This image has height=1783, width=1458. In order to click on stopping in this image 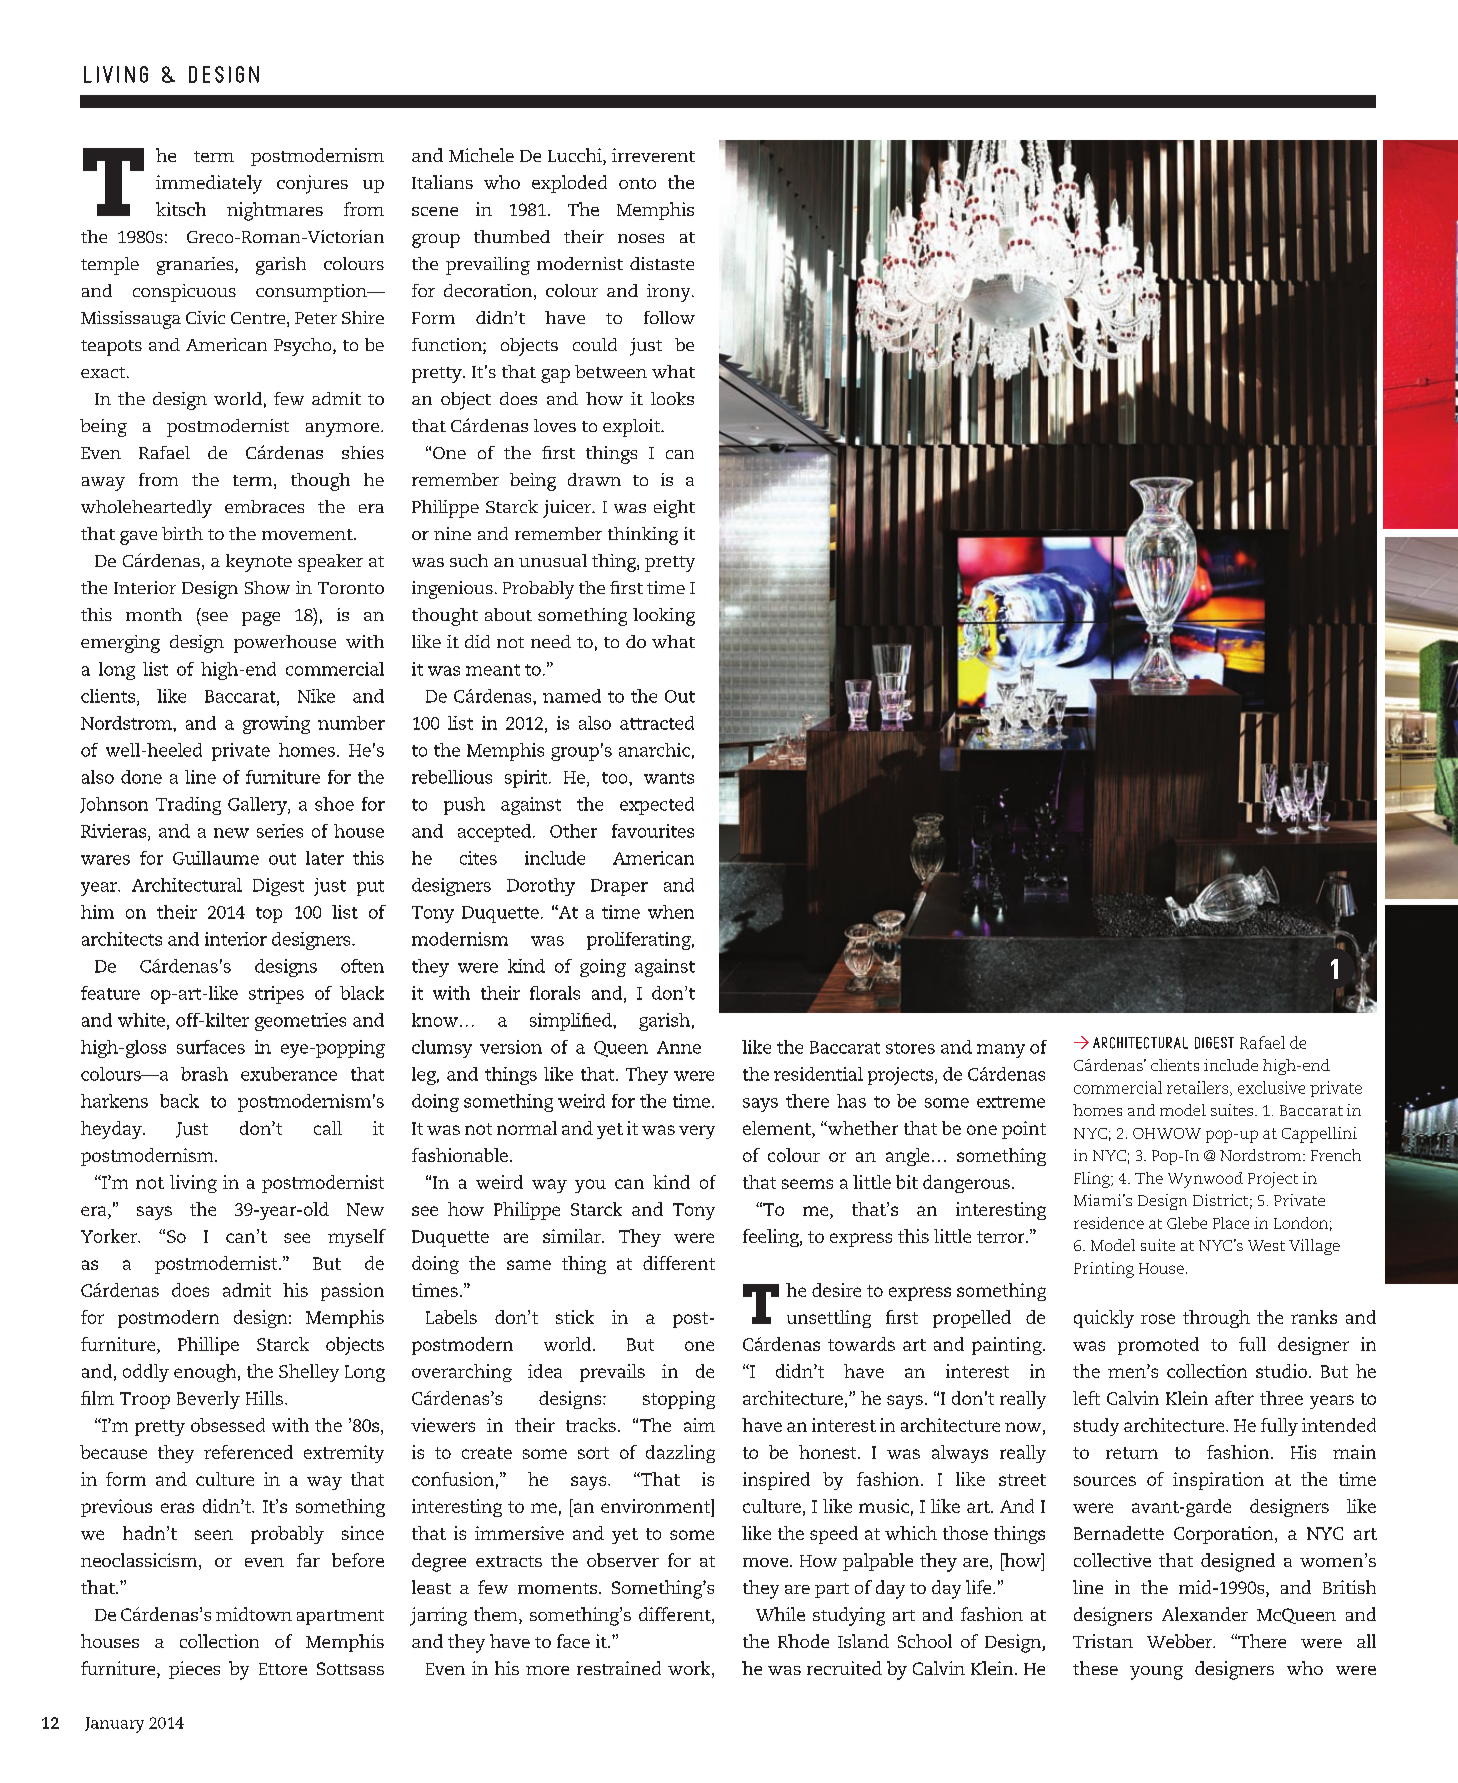, I will do `click(679, 1400)`.
